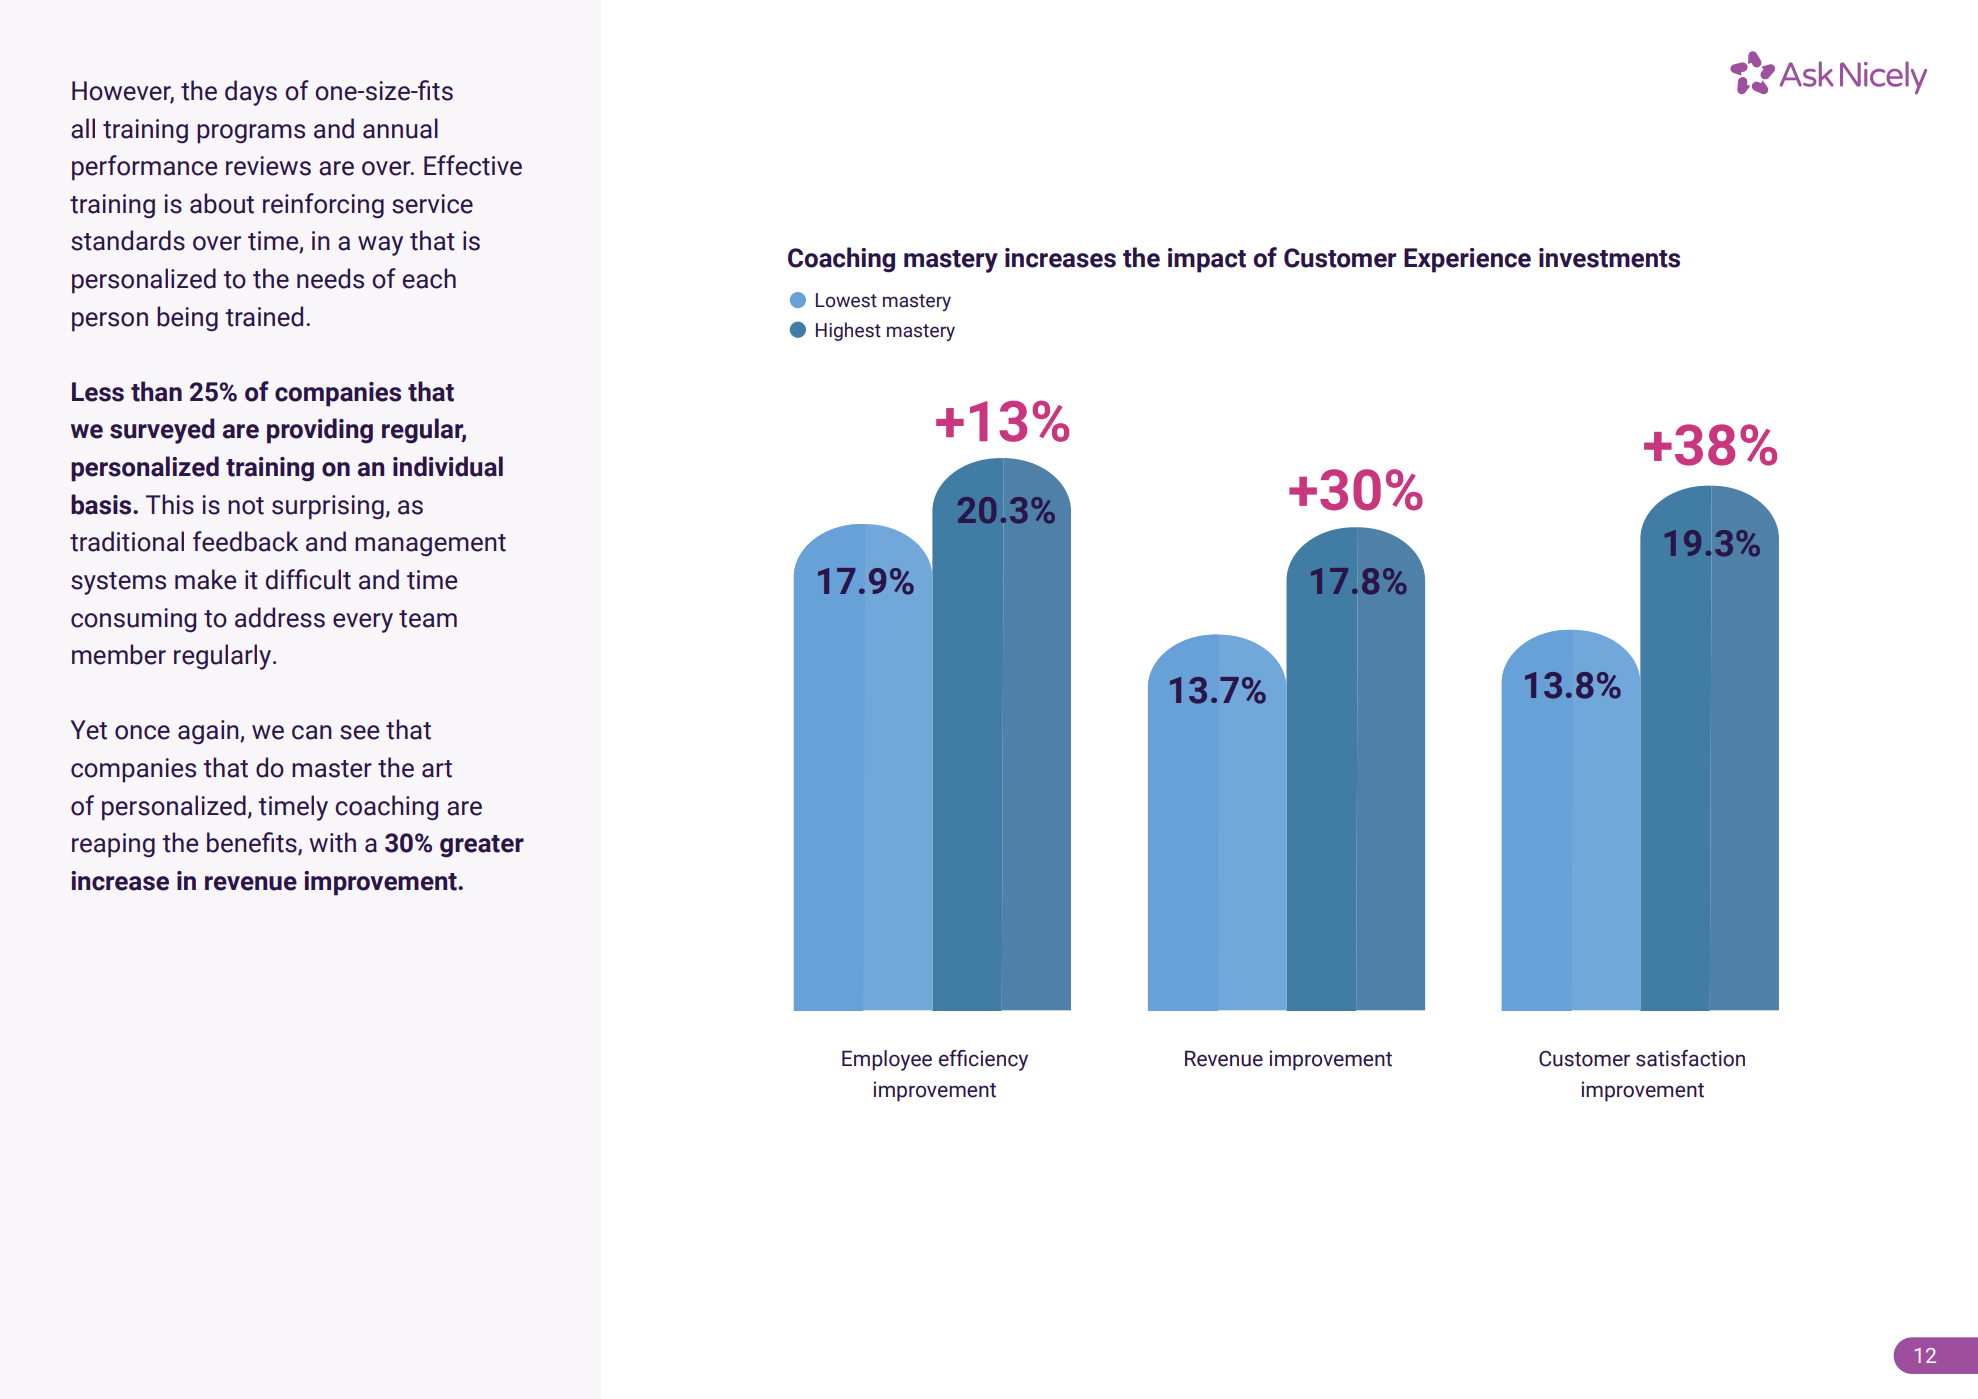 The width and height of the screenshot is (1978, 1399). What do you see at coordinates (473, 165) in the screenshot?
I see `Effective` at bounding box center [473, 165].
